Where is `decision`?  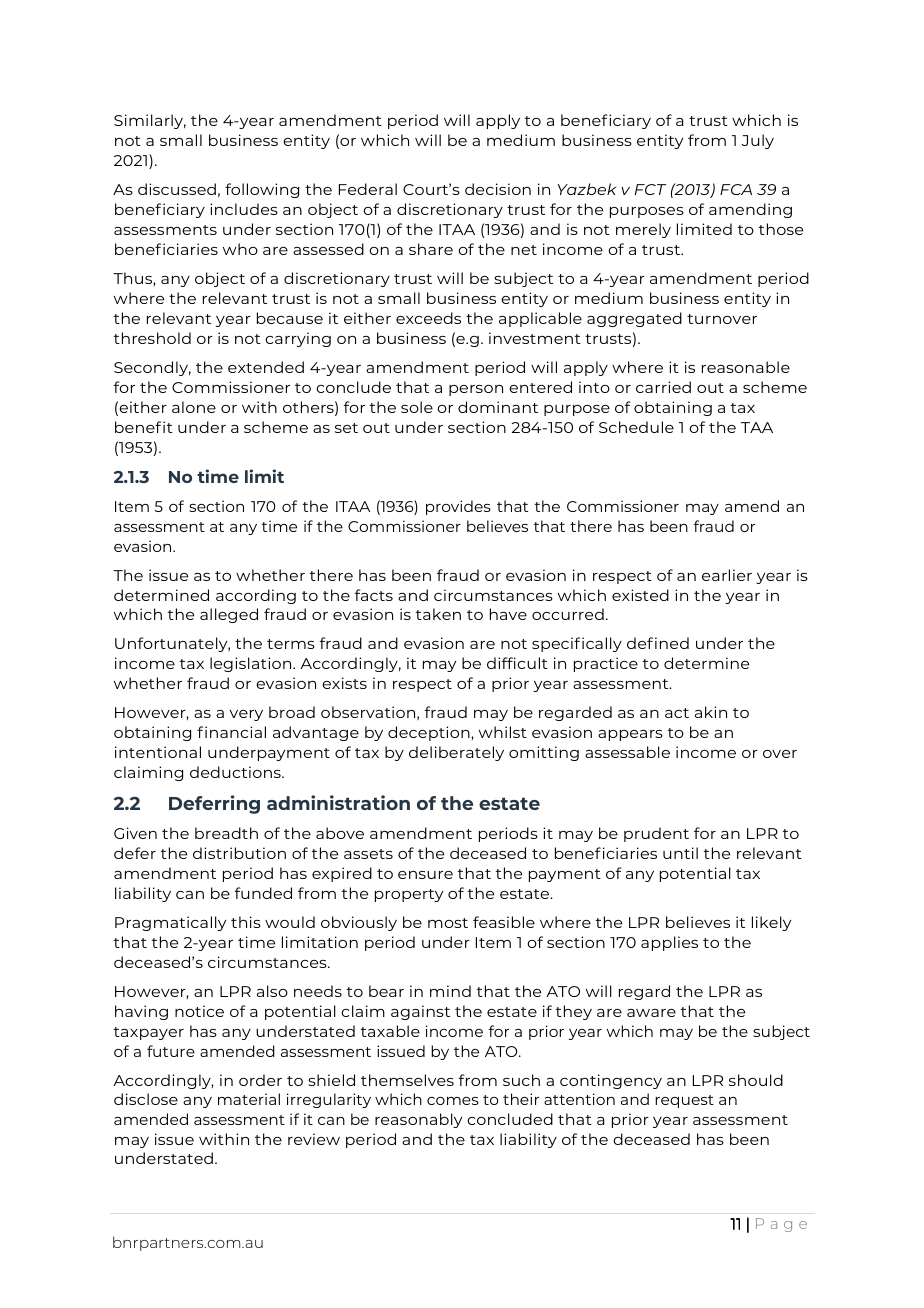
decision is located at coordinates (498, 189).
